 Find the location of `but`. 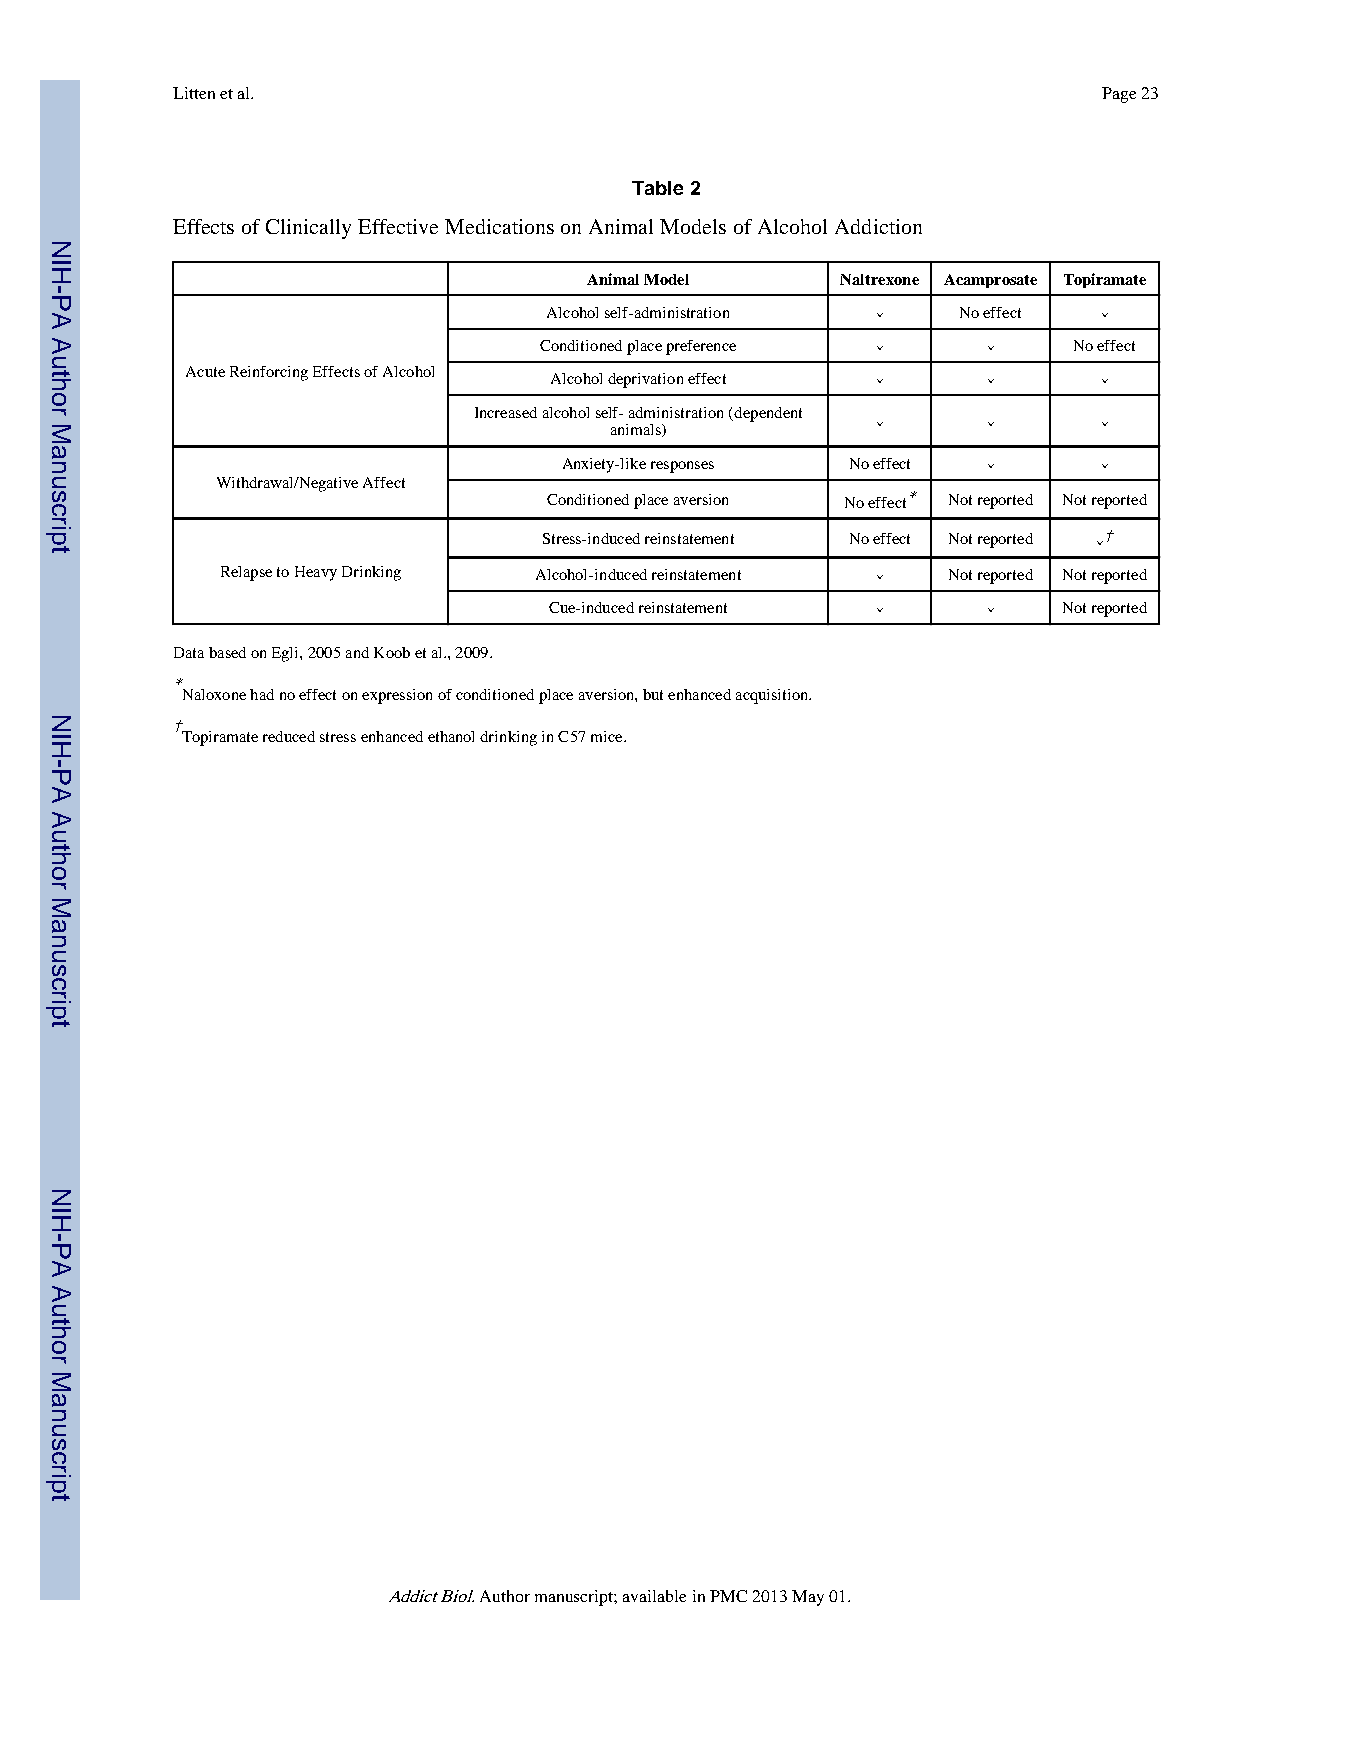

but is located at coordinates (653, 694).
